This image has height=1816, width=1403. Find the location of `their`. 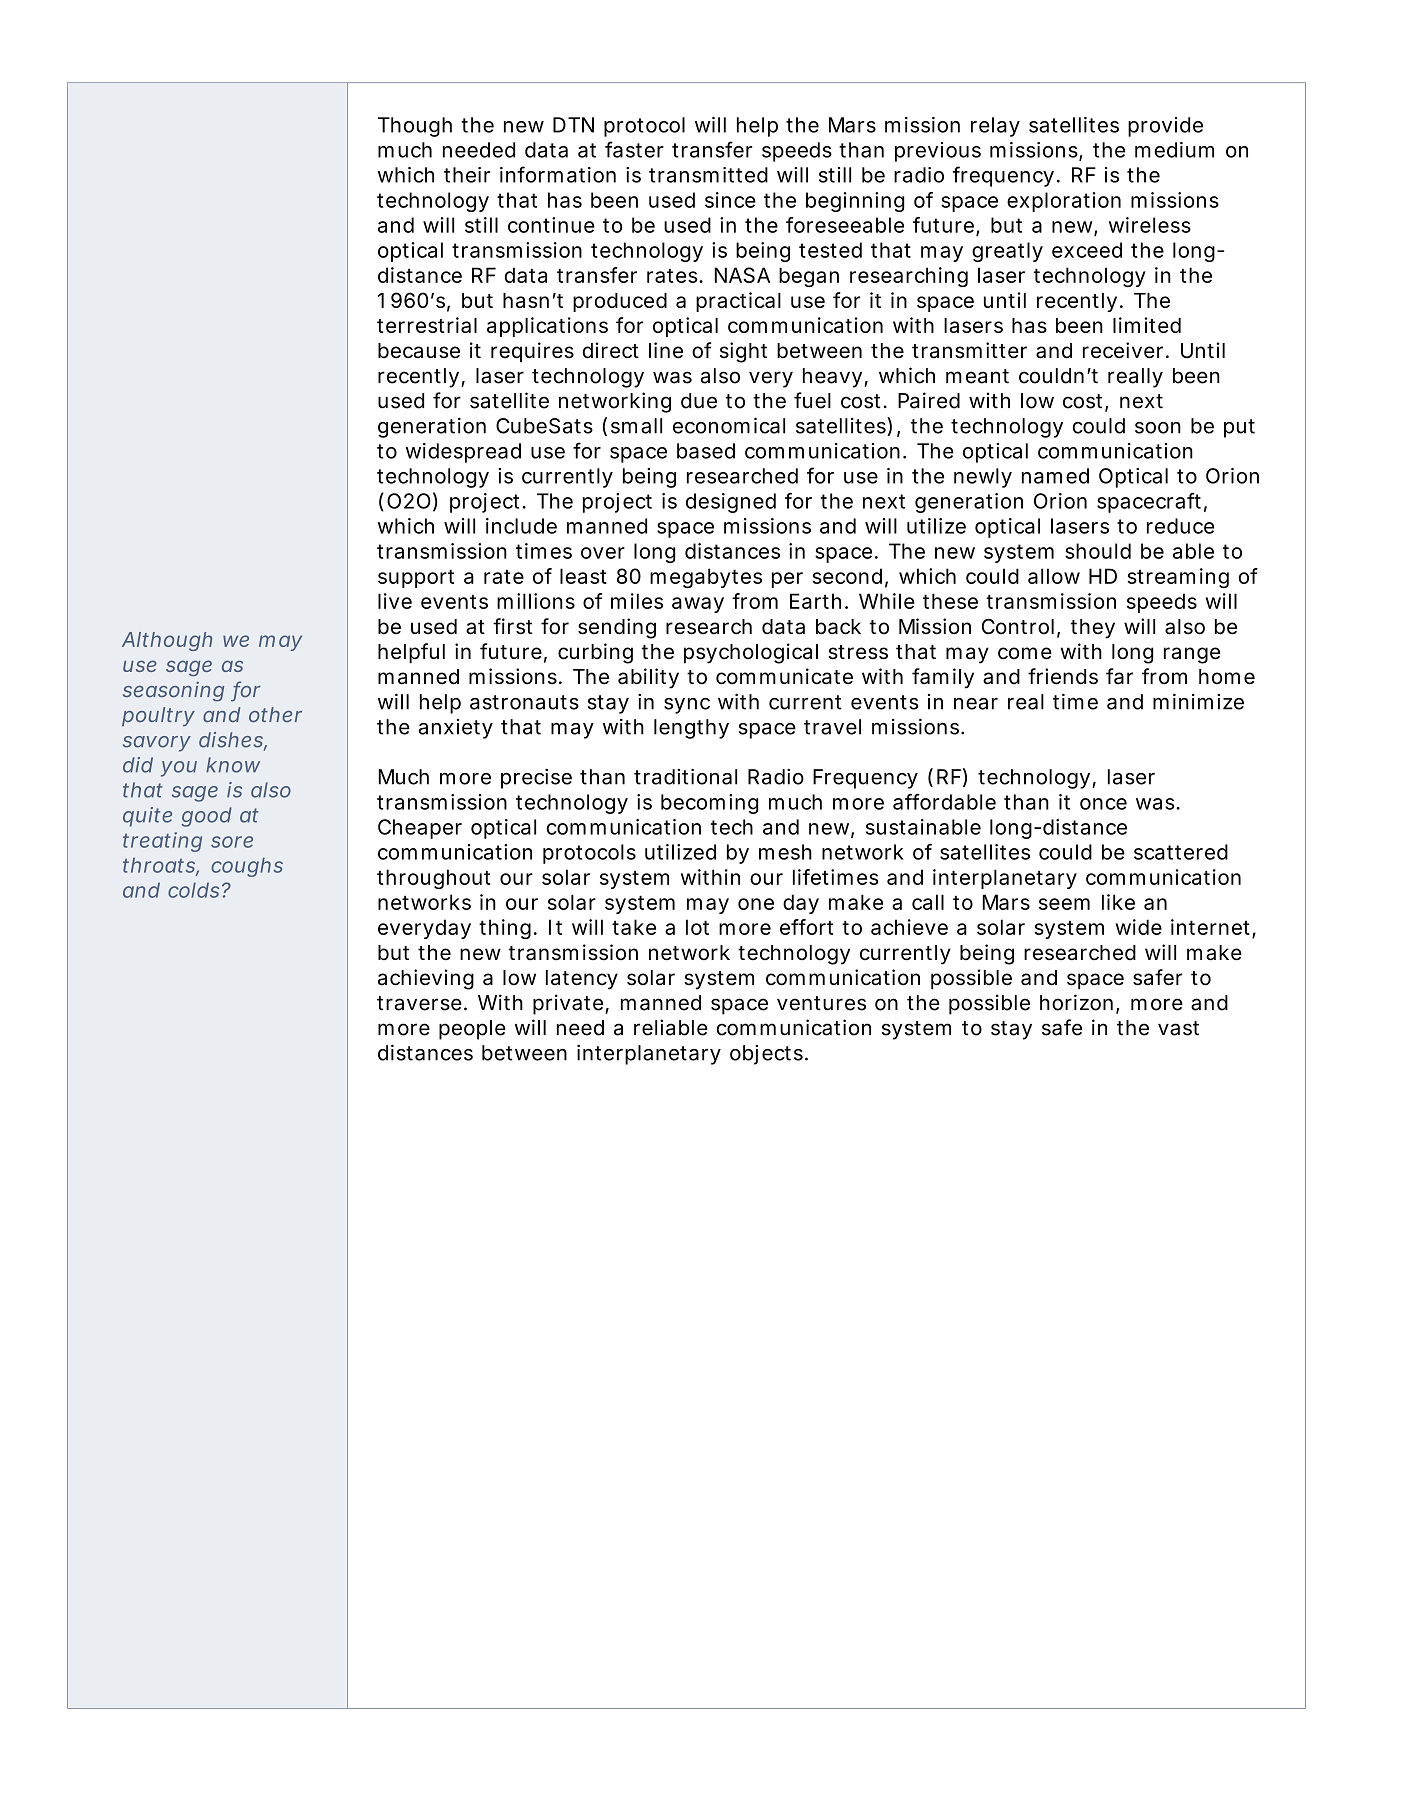

their is located at coordinates (467, 175).
